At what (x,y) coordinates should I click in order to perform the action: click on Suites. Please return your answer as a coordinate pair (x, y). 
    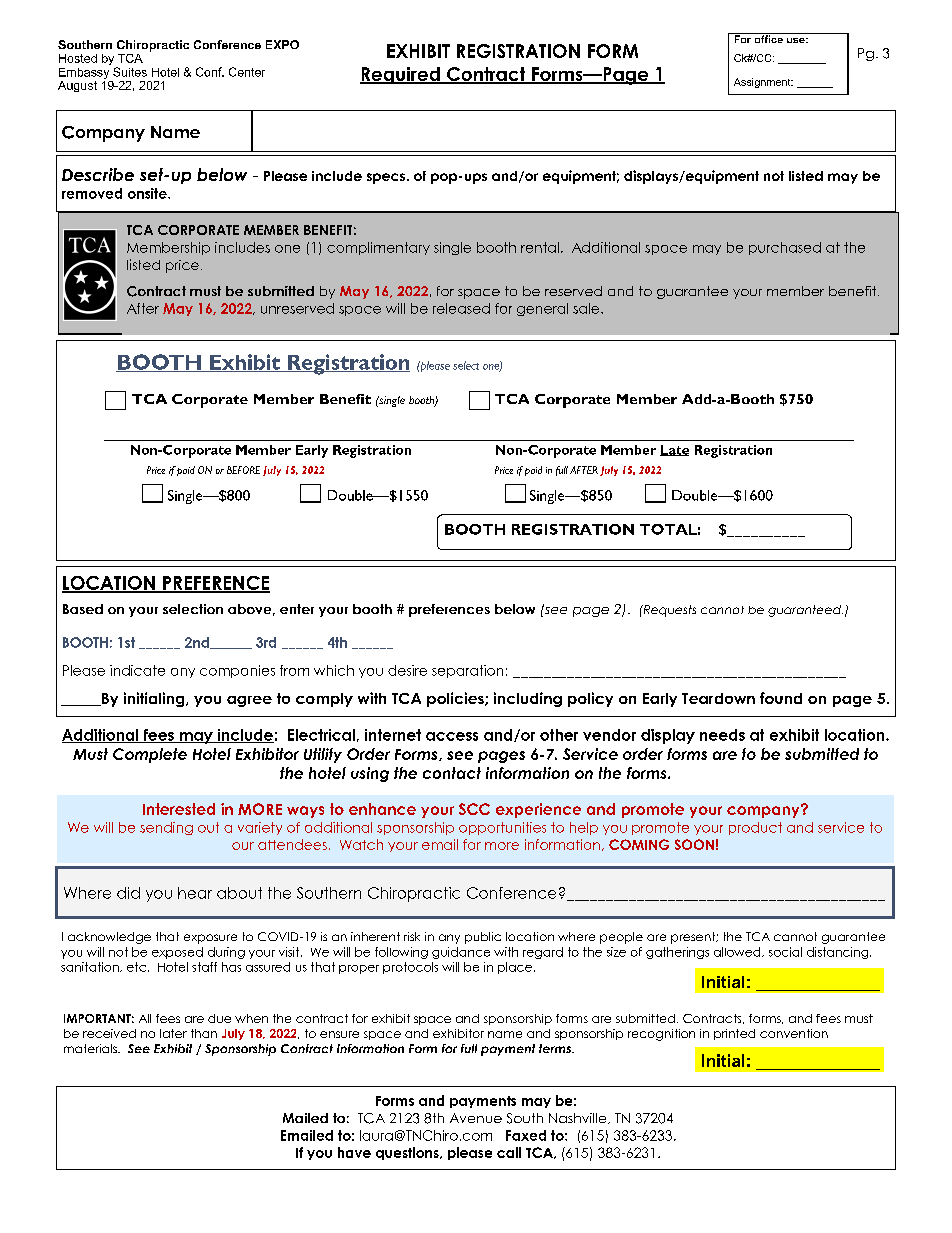
    Looking at the image, I should click on (130, 72).
